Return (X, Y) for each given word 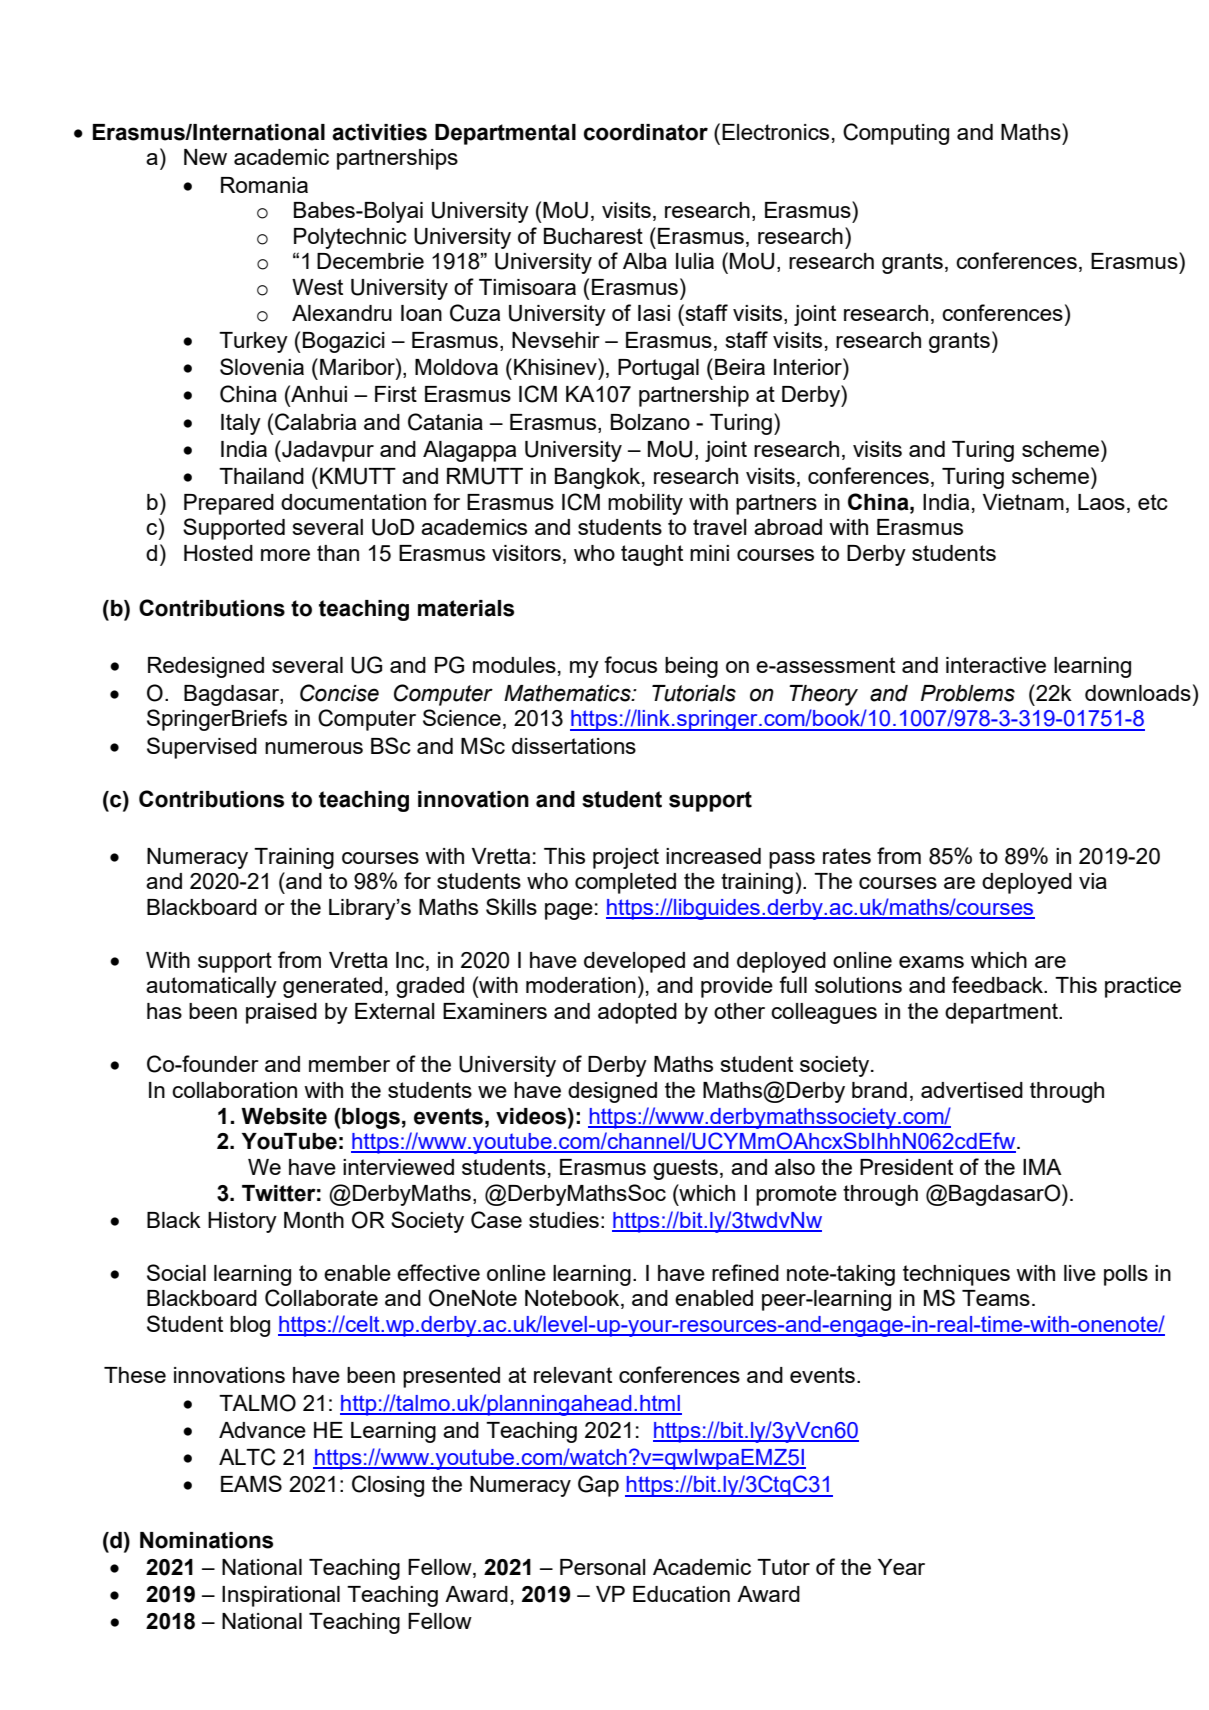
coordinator (646, 132)
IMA (1042, 1167)
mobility (645, 504)
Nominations (206, 1540)
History (242, 1222)
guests (685, 1169)
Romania (264, 185)
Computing (896, 134)
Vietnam (1023, 502)
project (626, 858)
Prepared (229, 504)
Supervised (202, 748)
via (1093, 881)
